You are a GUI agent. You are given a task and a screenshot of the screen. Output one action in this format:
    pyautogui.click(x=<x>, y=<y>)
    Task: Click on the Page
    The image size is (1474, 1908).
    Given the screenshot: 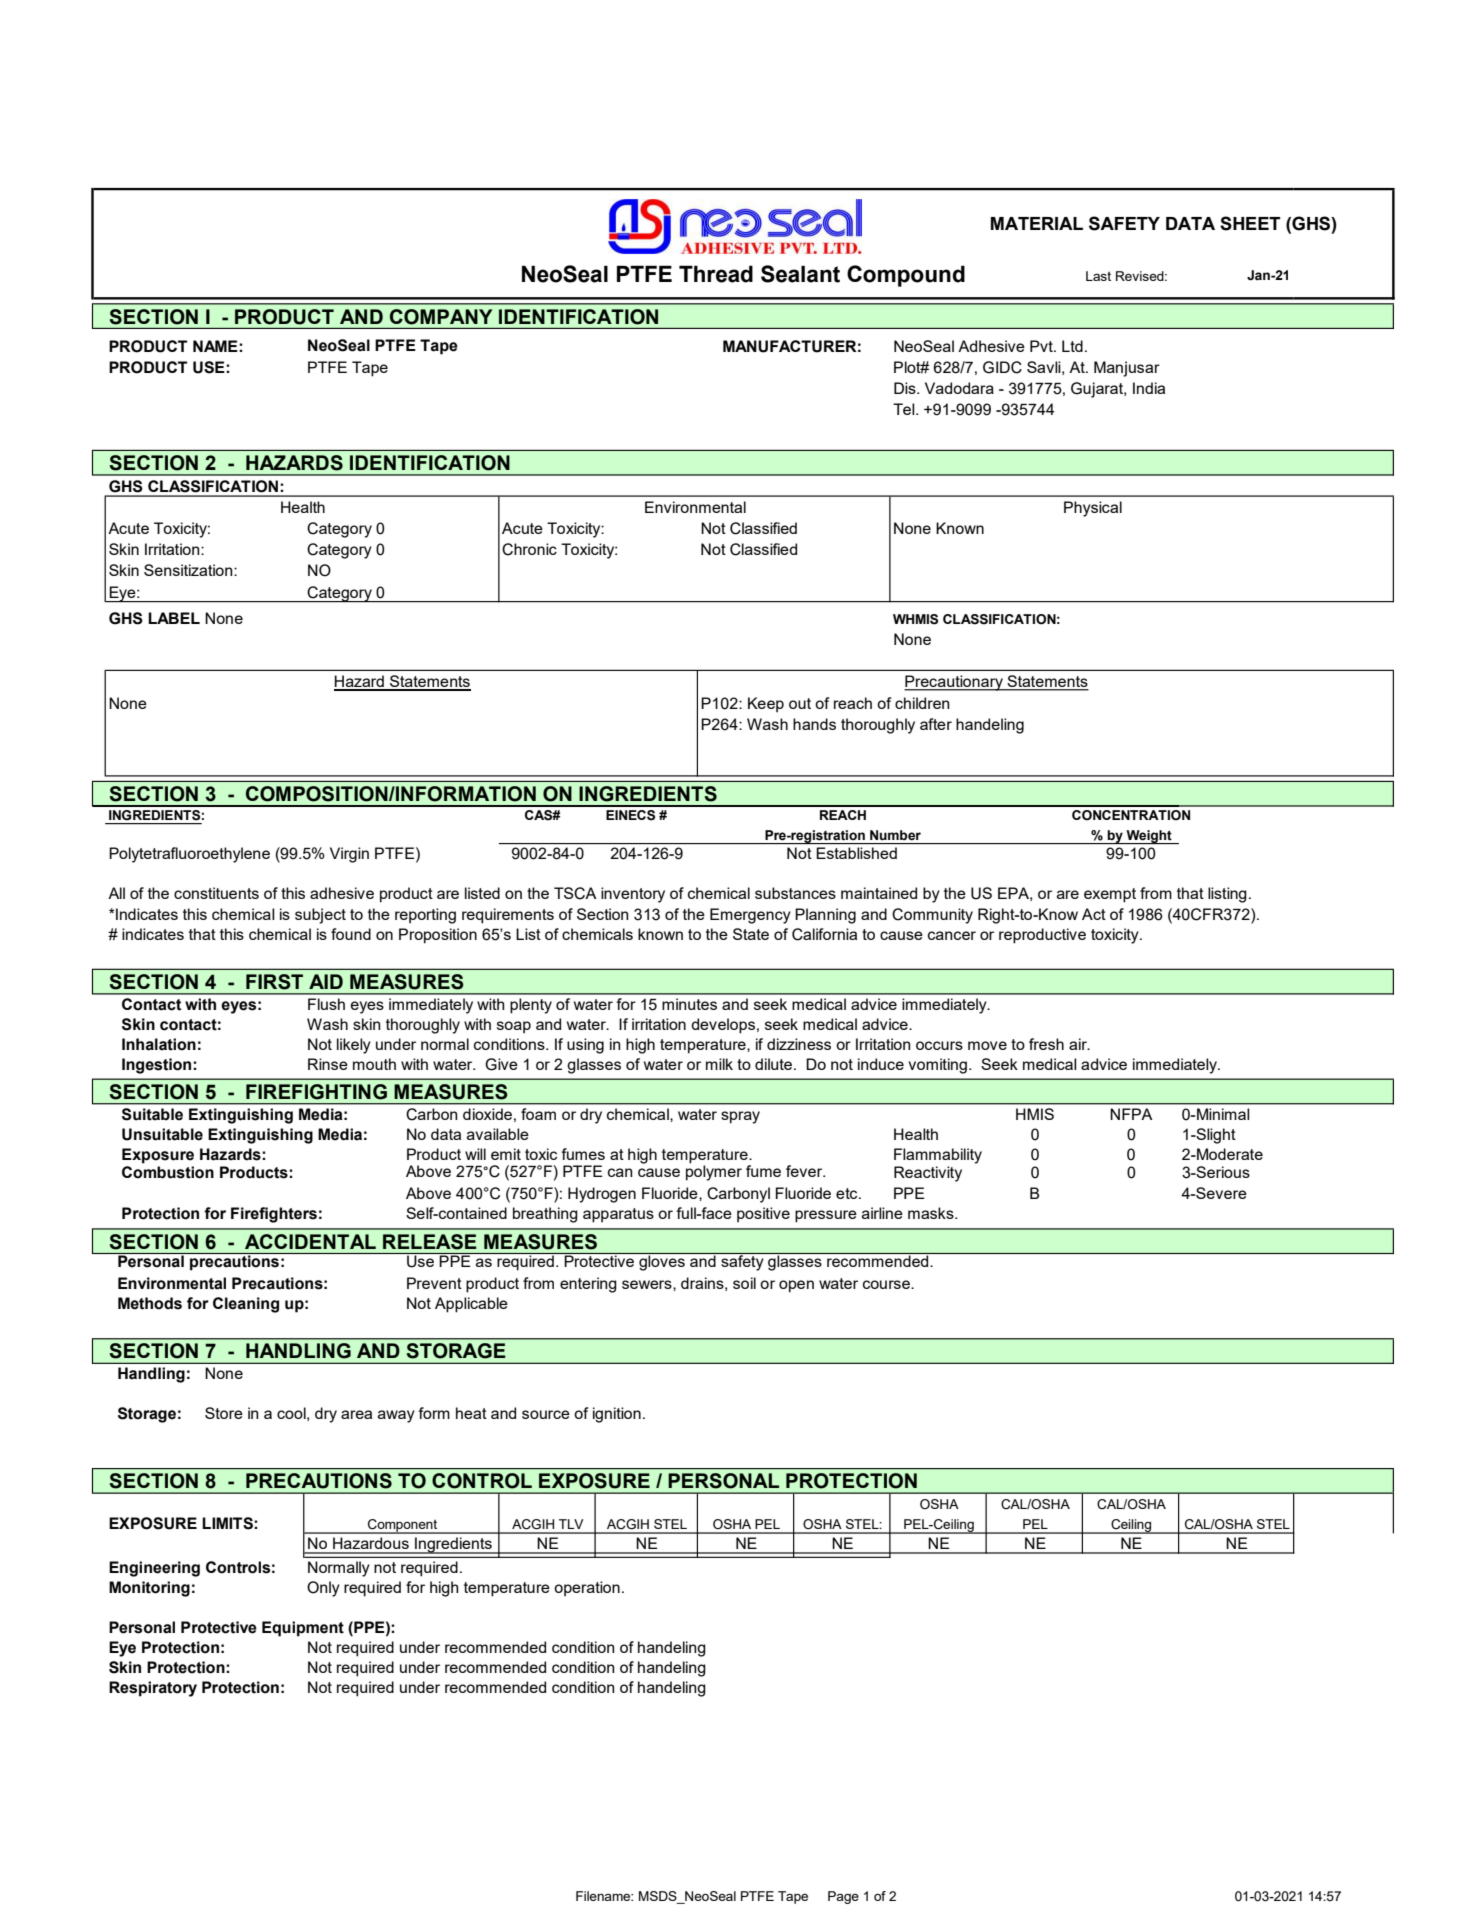 What is the action you would take?
    pyautogui.click(x=843, y=1897)
